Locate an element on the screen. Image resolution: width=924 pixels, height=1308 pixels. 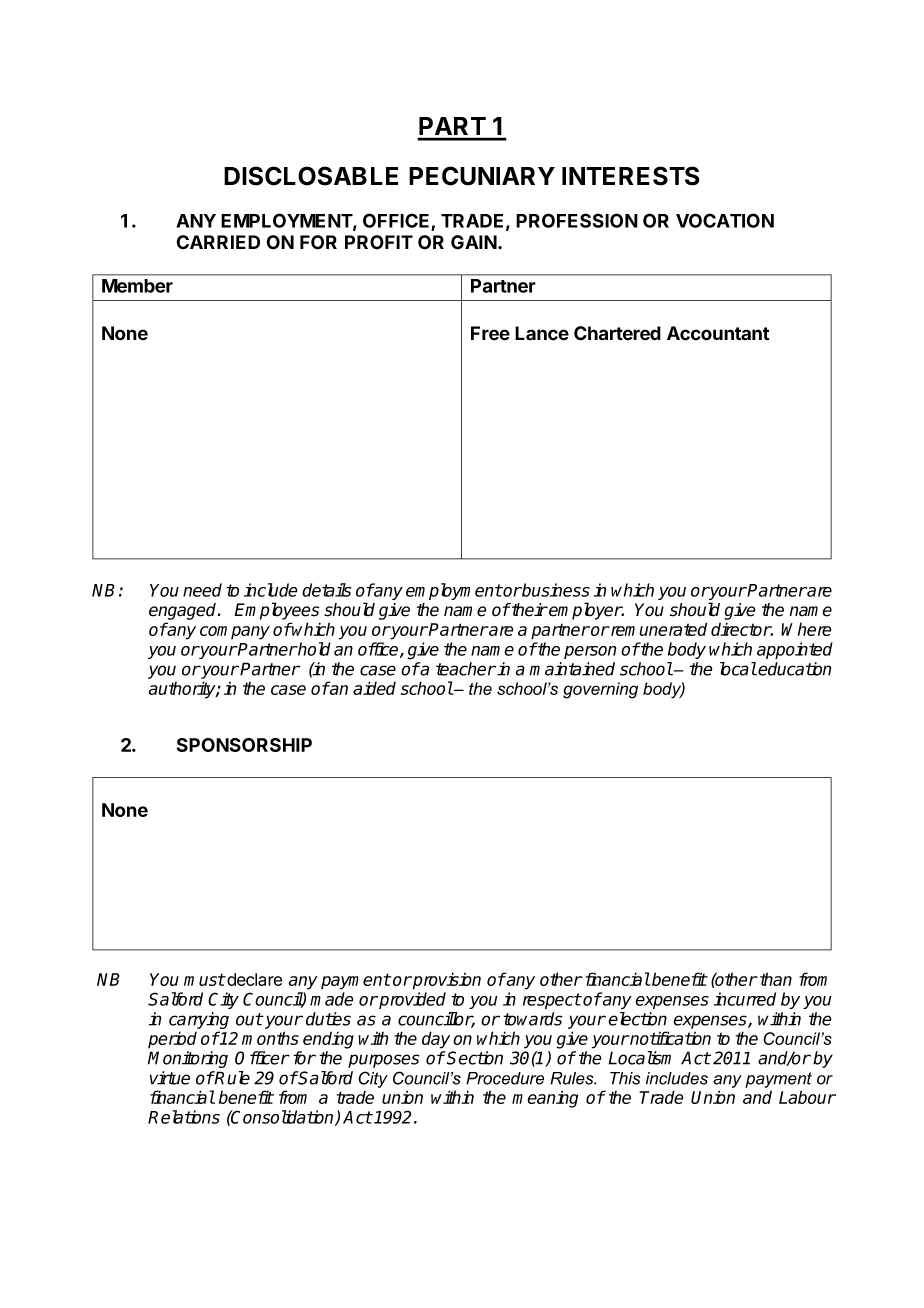
teacher is located at coordinates (466, 669).
